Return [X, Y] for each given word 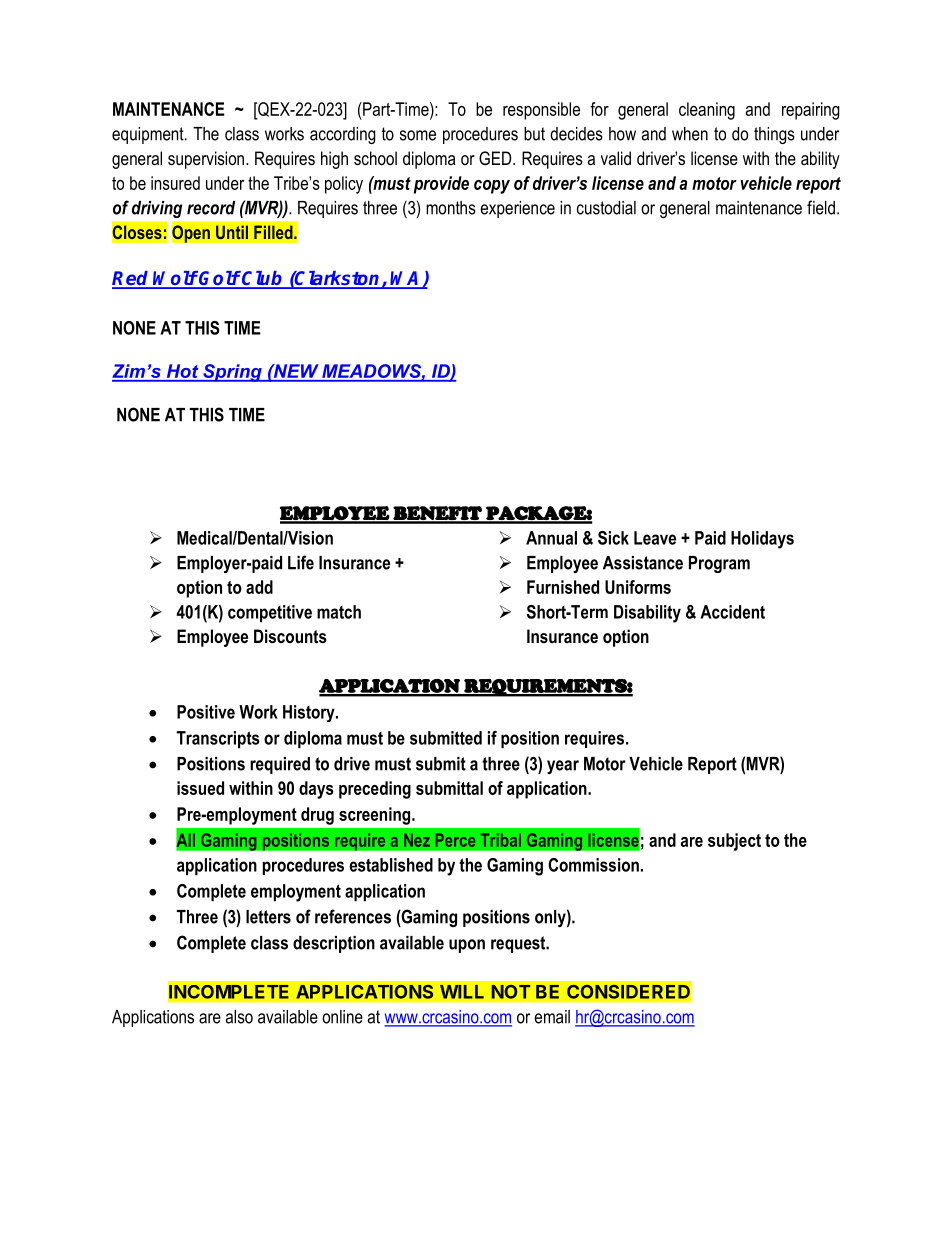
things [774, 135]
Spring [232, 373]
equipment [149, 135]
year [563, 767]
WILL [462, 992]
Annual [551, 538]
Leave [655, 538]
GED [496, 158]
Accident [732, 612]
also [239, 1017]
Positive [206, 712]
